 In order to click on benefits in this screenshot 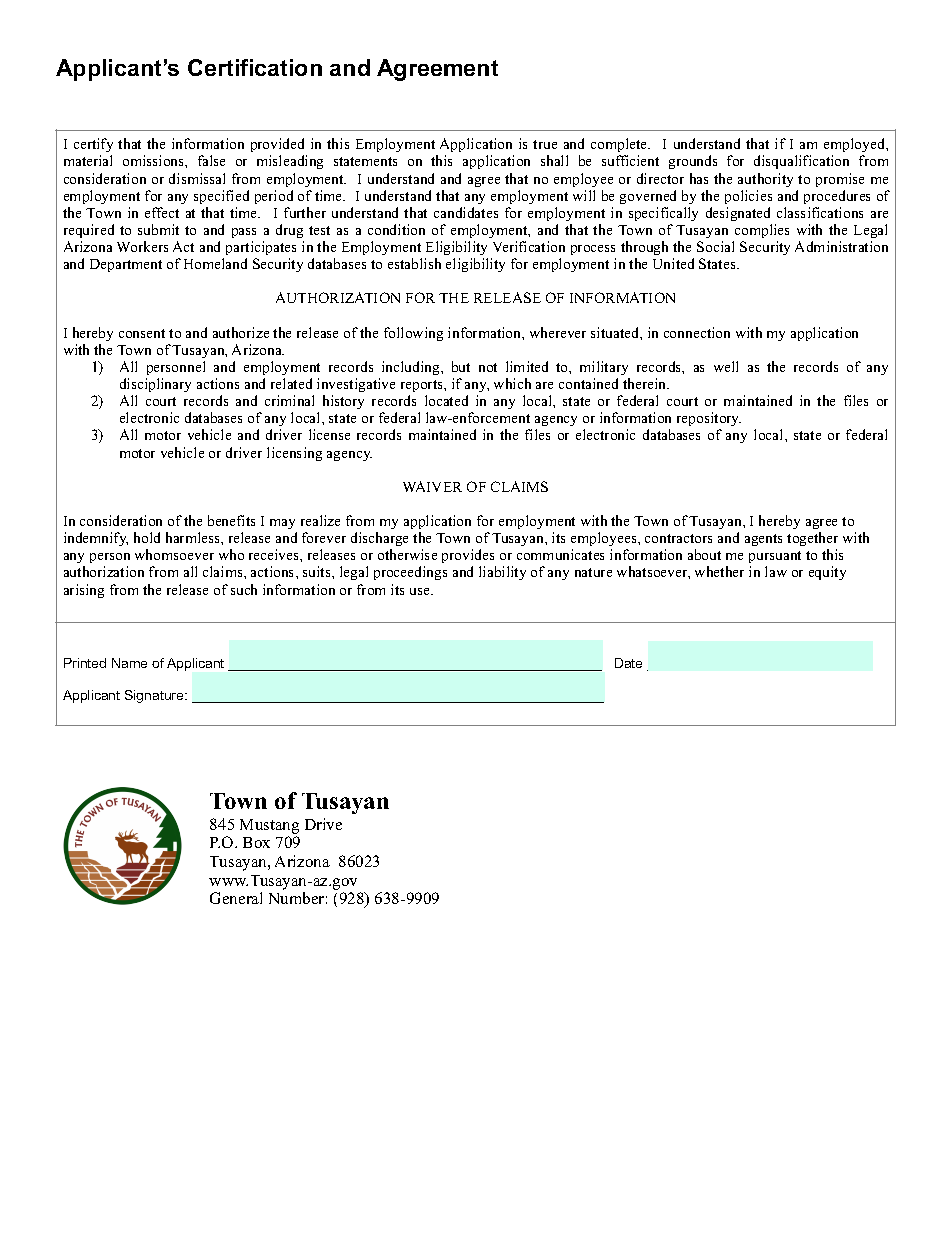, I will do `click(231, 520)`.
